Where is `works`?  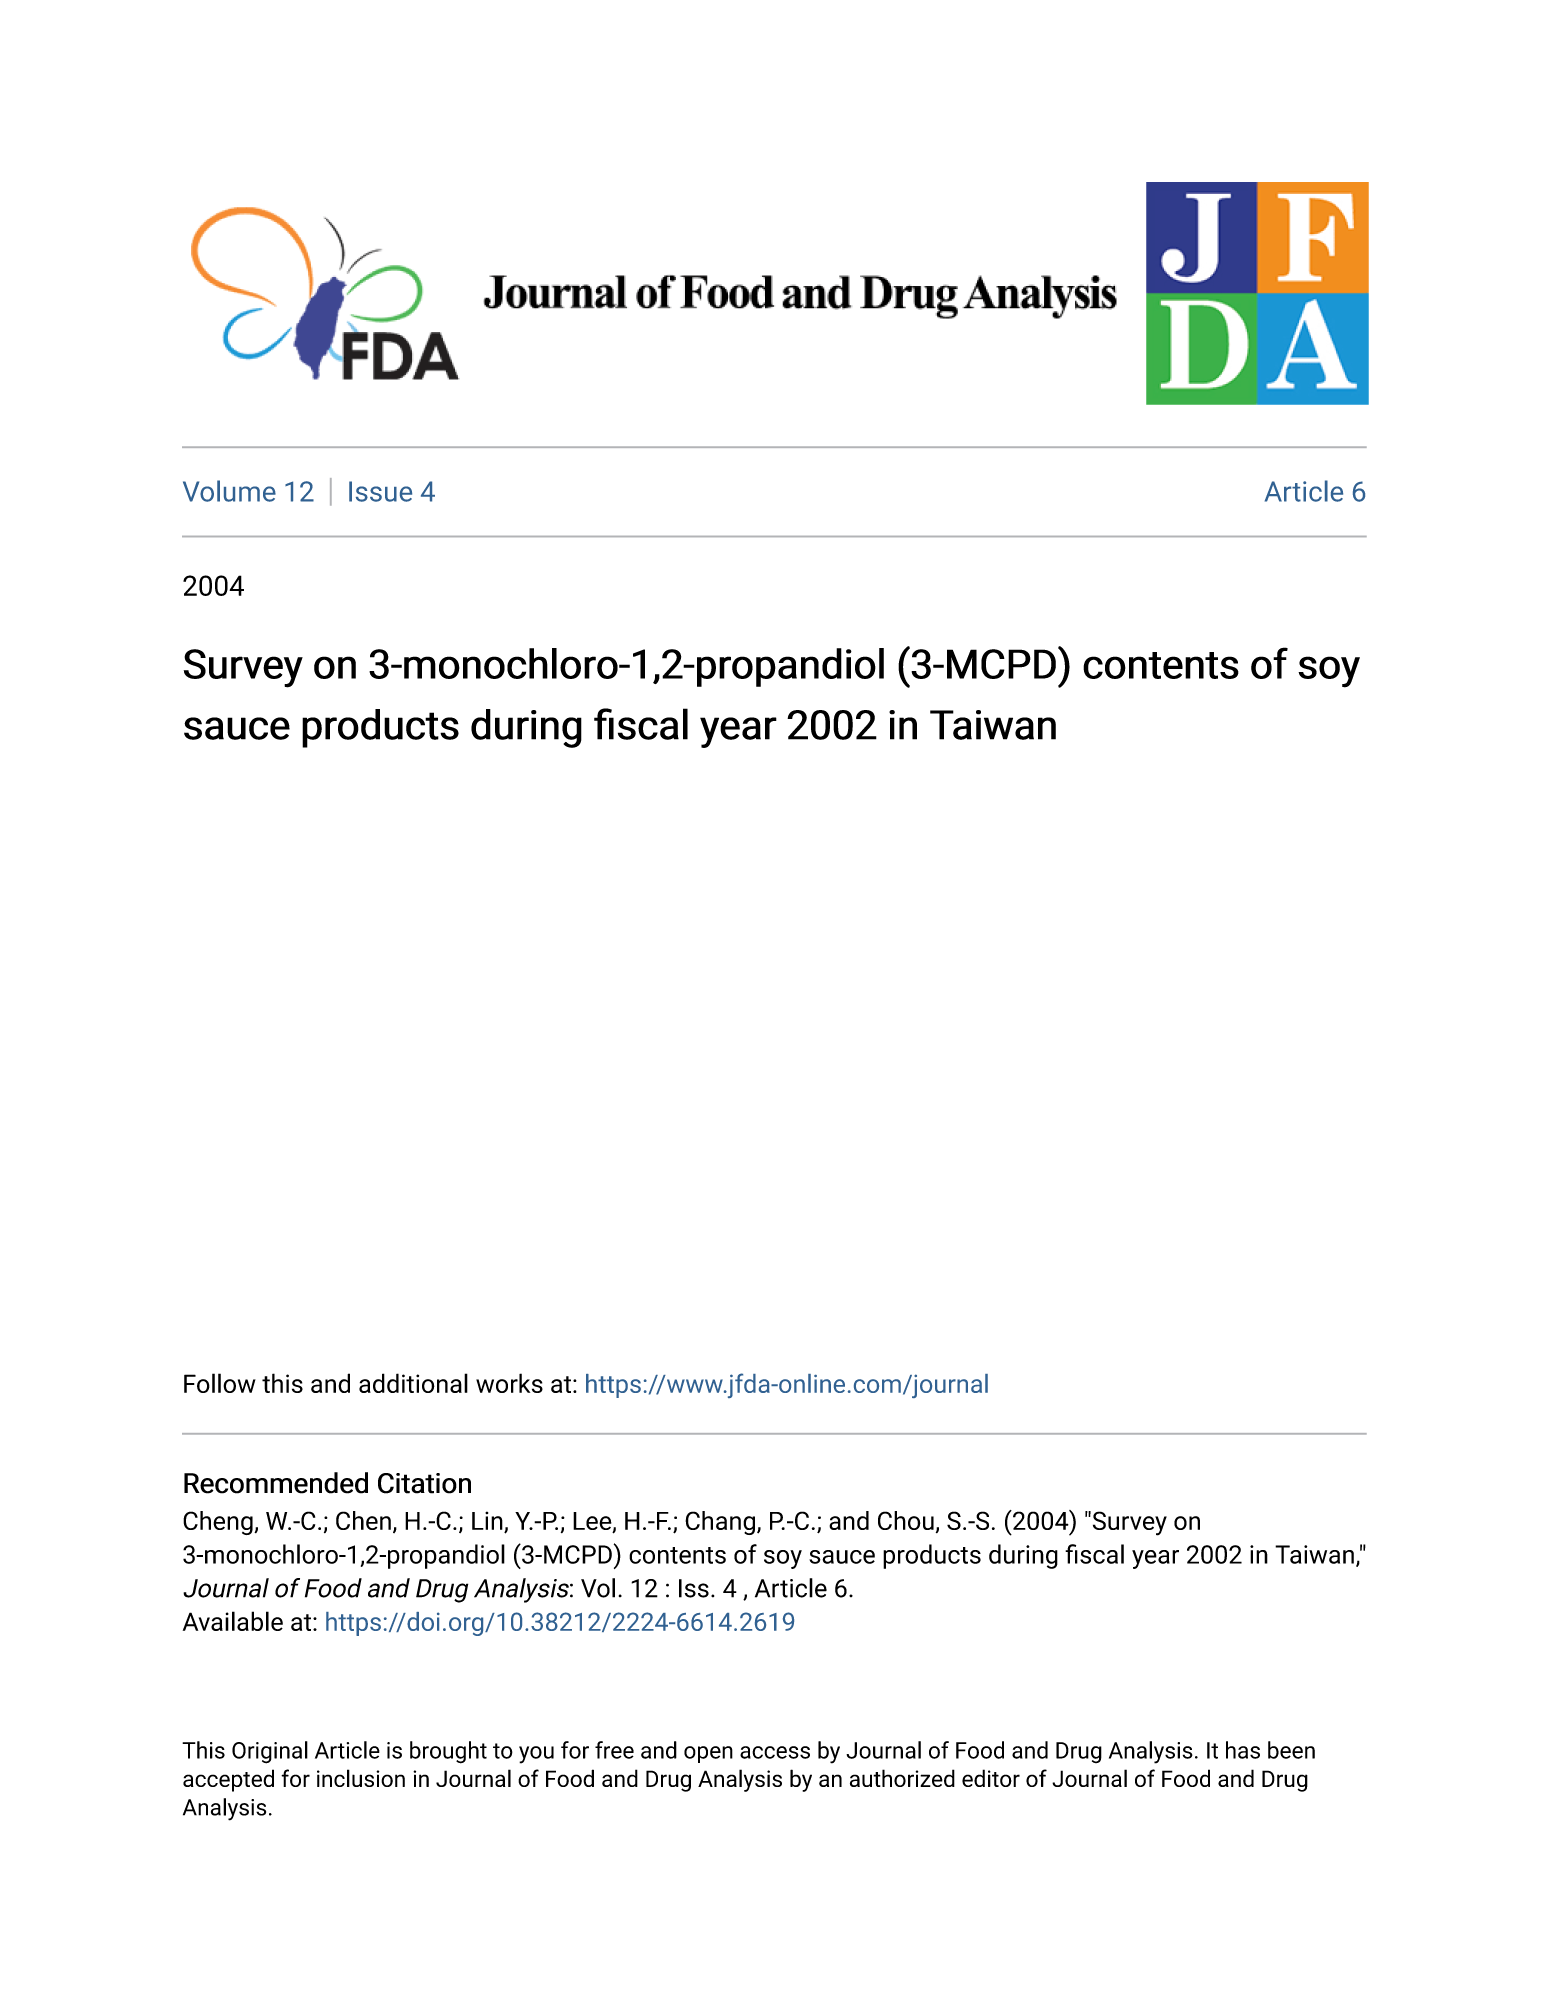
works is located at coordinates (509, 1383).
